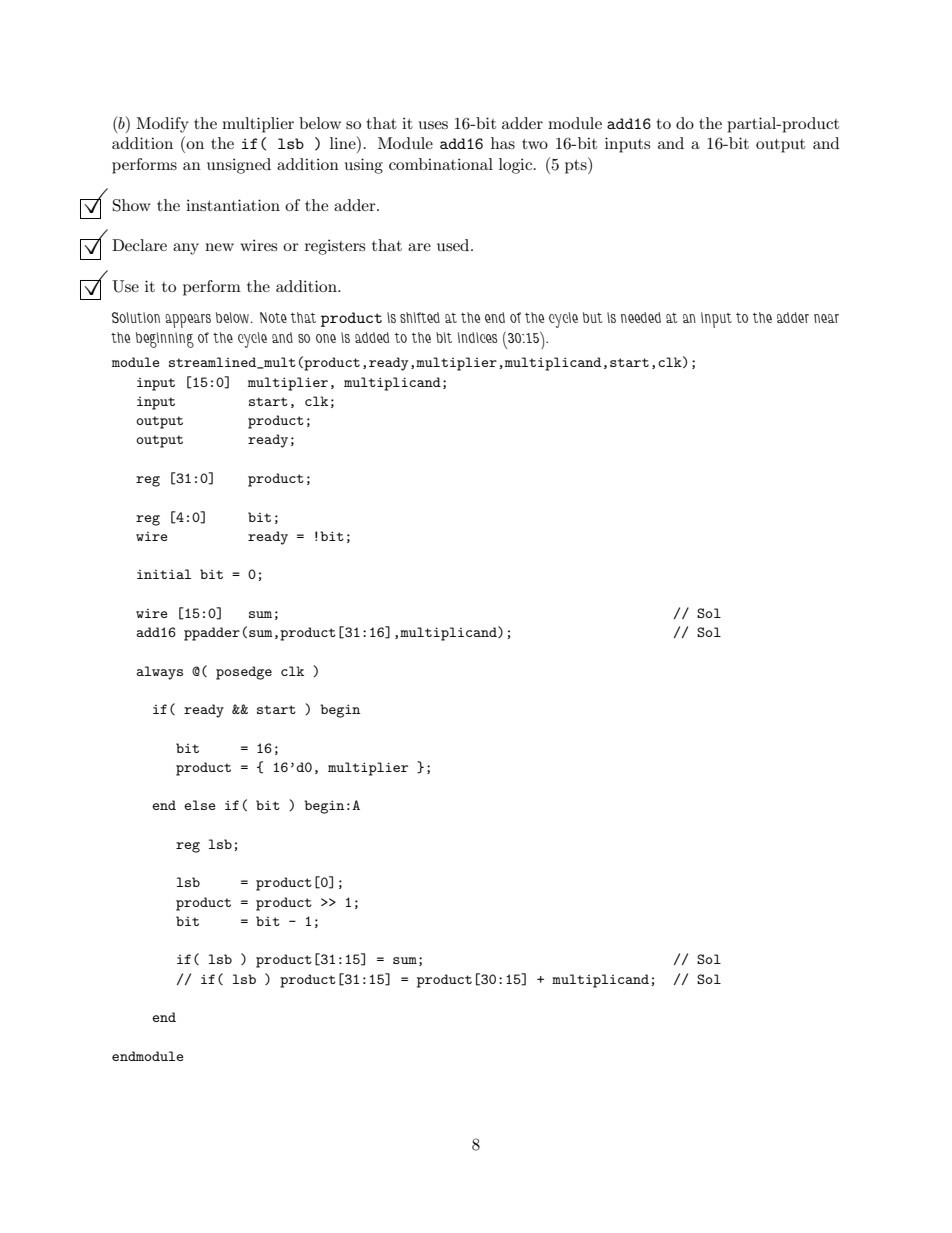 This image has width=952, height=1233. What do you see at coordinates (159, 673) in the image?
I see `always` at bounding box center [159, 673].
